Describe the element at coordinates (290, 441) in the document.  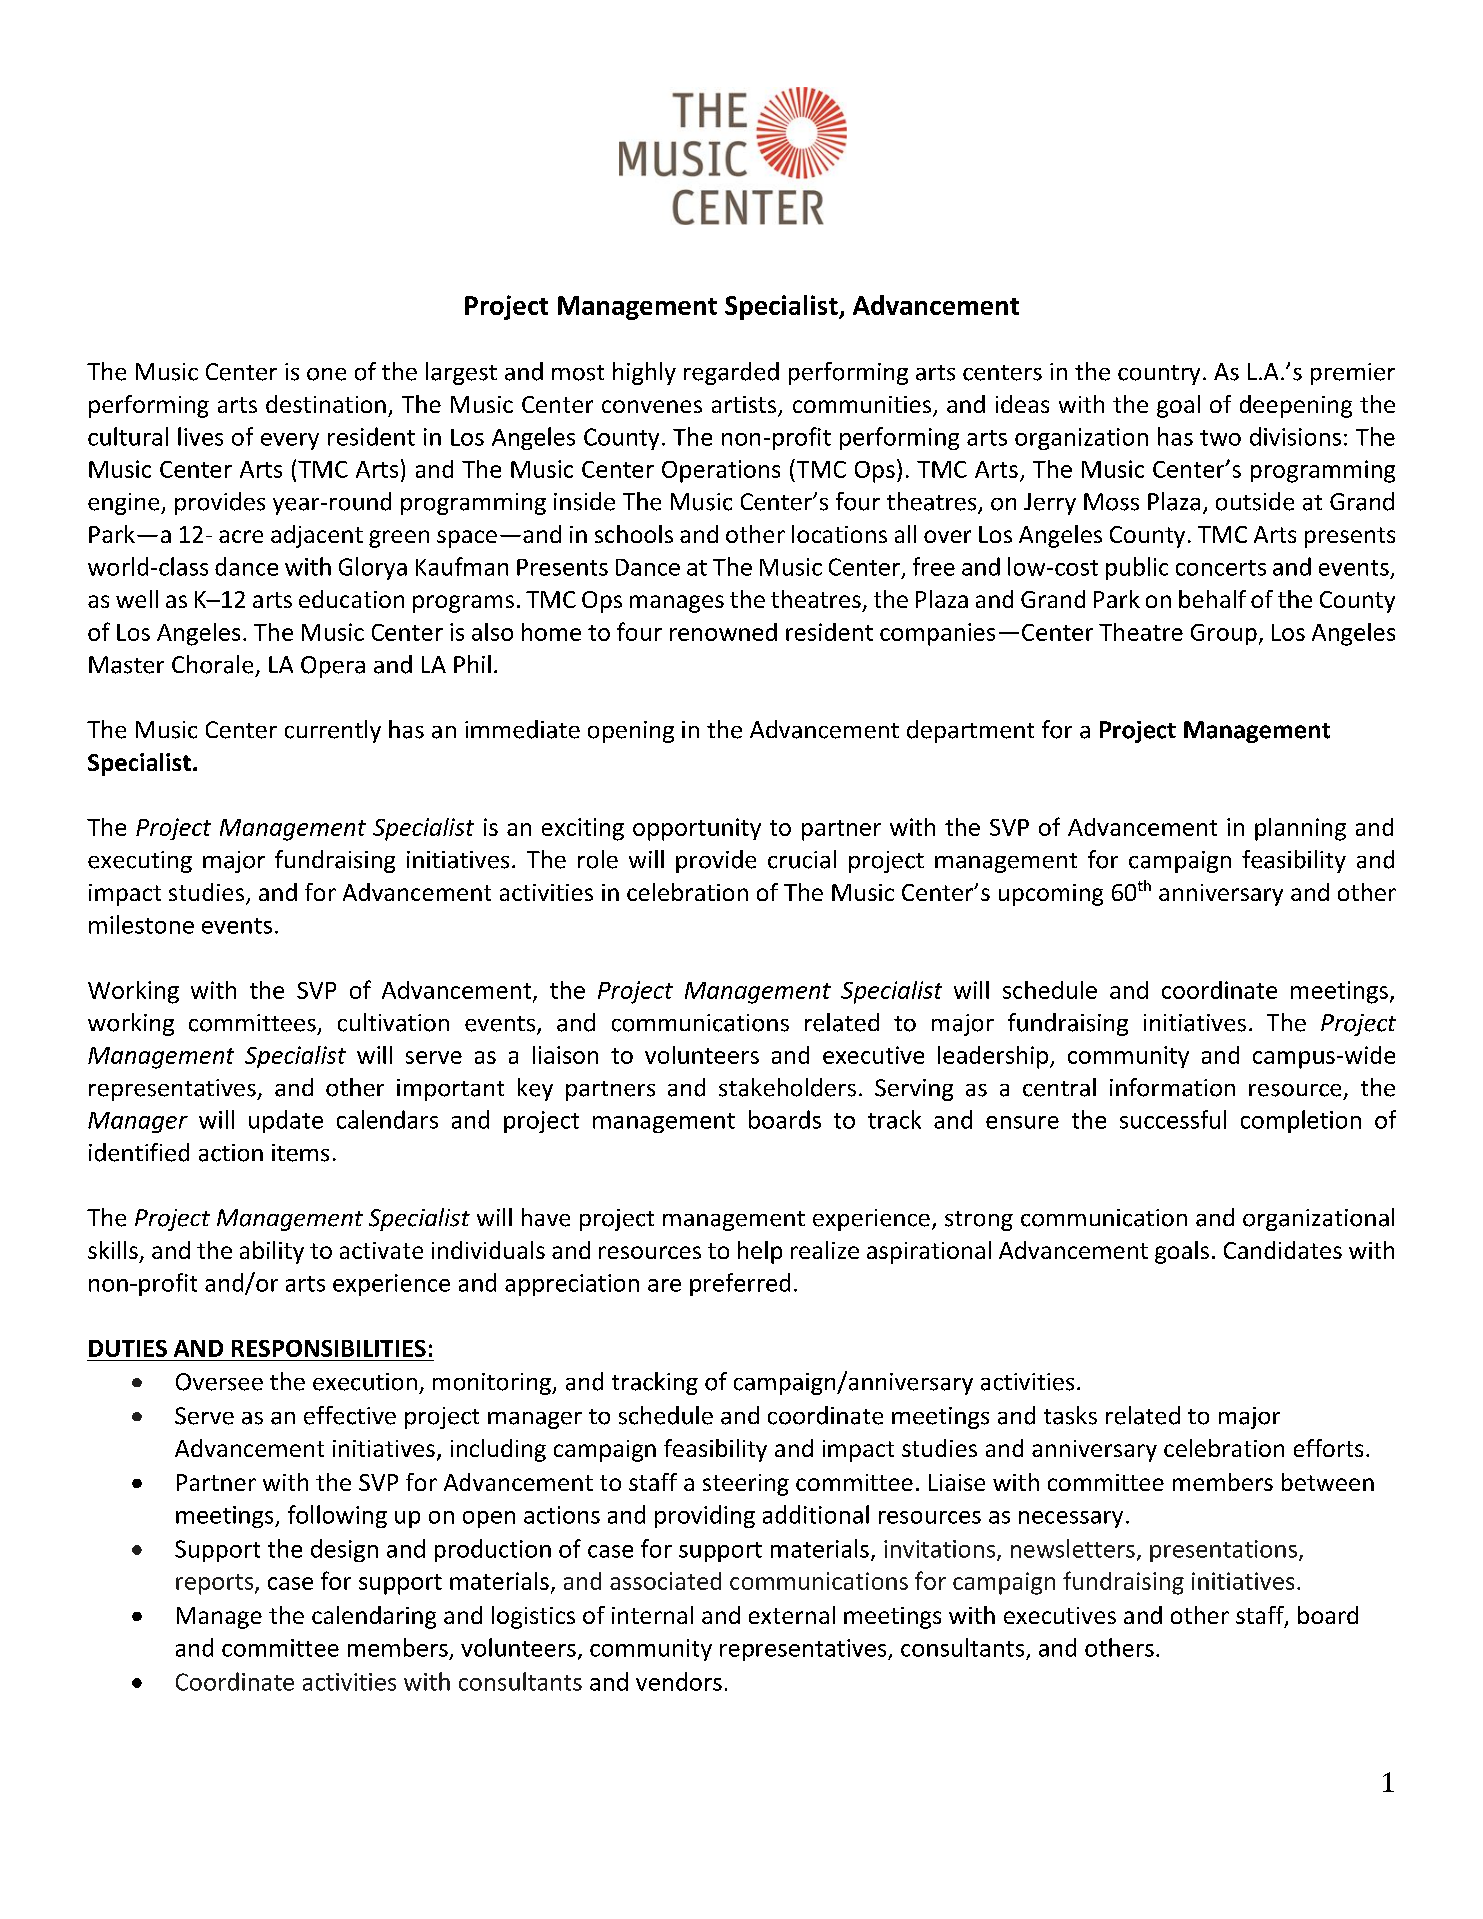
I see `every` at that location.
